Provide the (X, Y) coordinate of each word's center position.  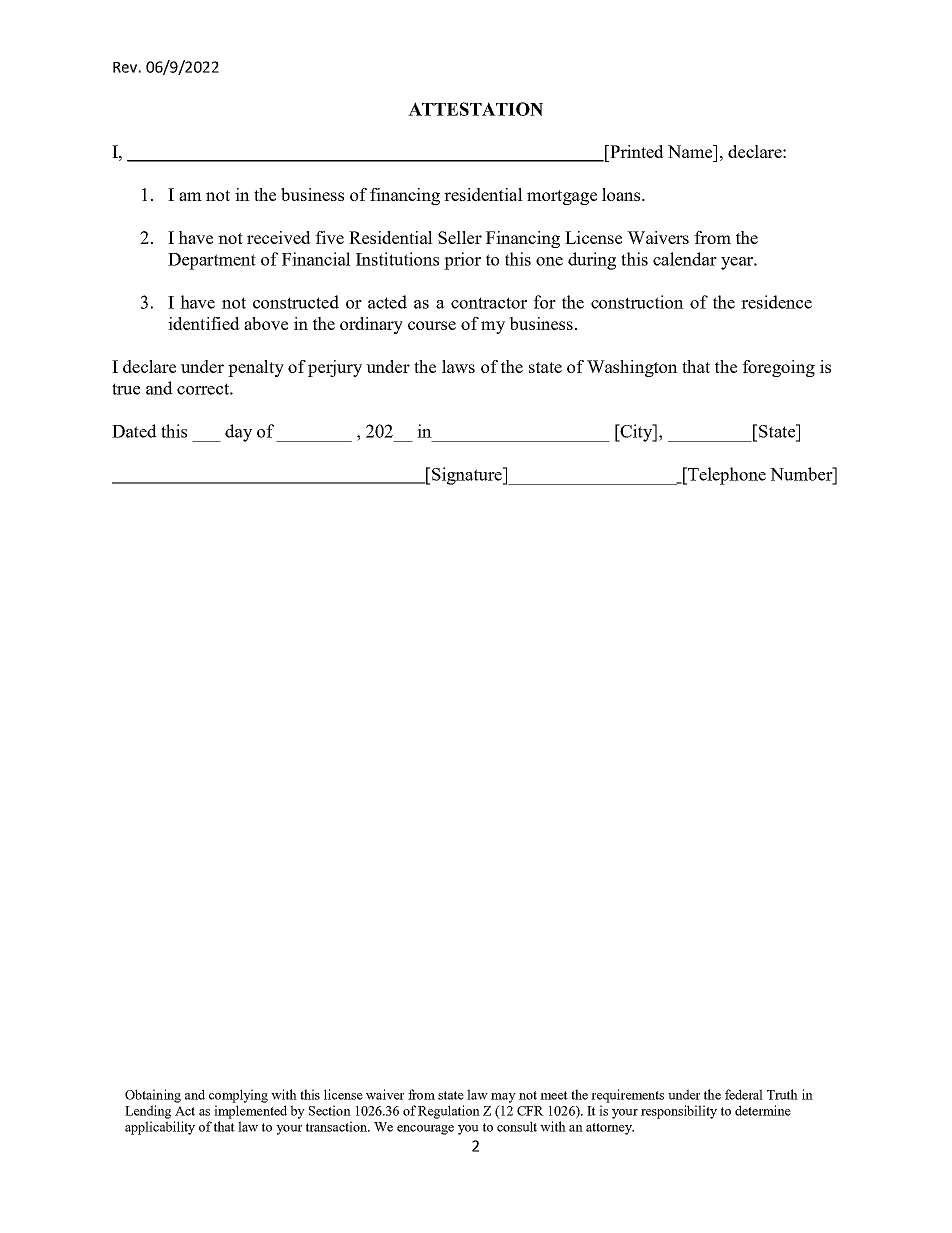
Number (802, 474)
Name (691, 151)
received (279, 237)
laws (458, 366)
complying (238, 1096)
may (503, 1098)
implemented (250, 1112)
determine (763, 1110)
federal (744, 1094)
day (238, 433)
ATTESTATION (475, 109)
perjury (335, 368)
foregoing (778, 368)
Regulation (449, 1112)
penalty (256, 368)
